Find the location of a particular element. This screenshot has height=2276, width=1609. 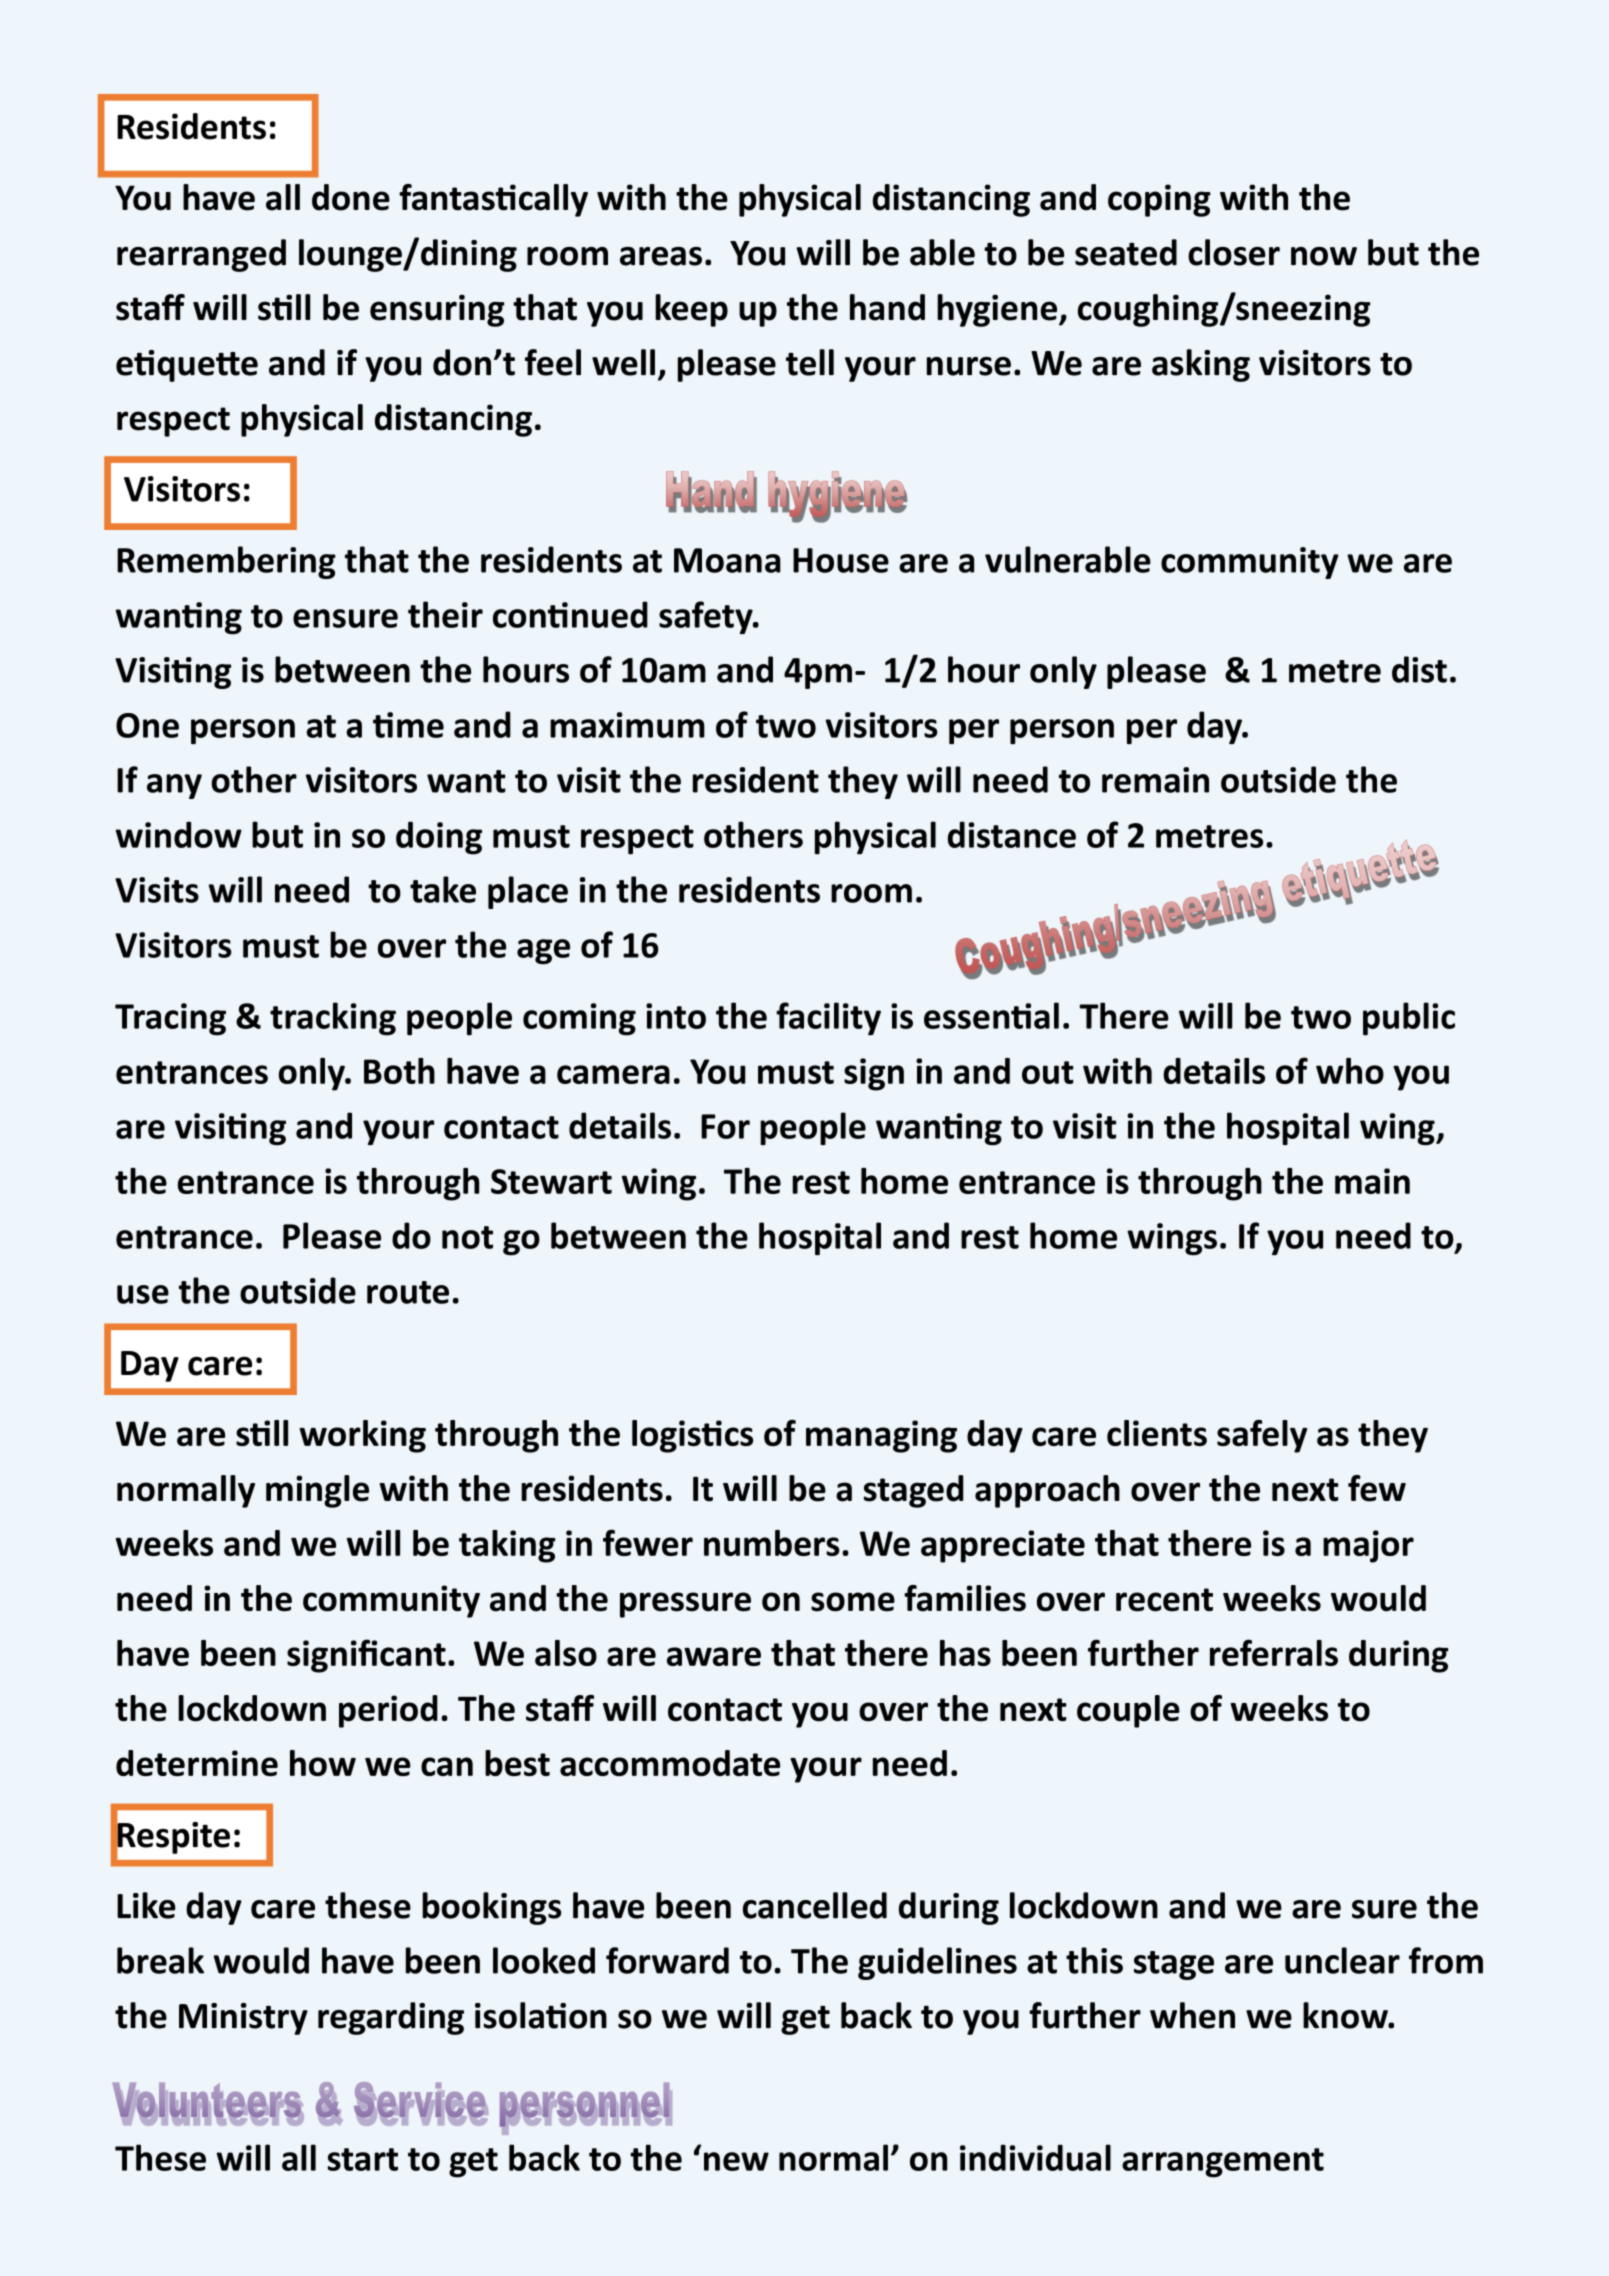

who is located at coordinates (1350, 1071).
